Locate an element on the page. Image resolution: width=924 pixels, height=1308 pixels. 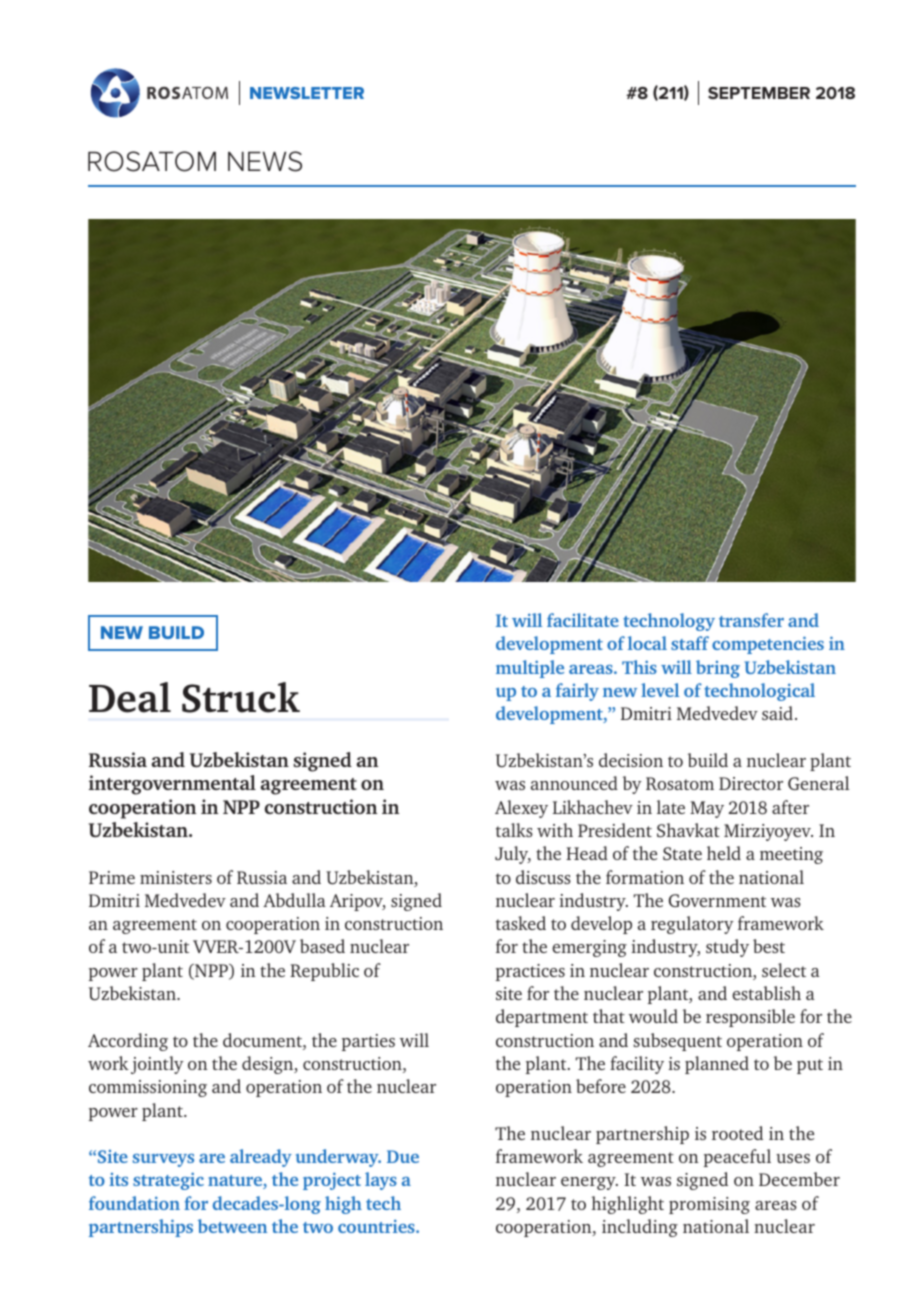
bring is located at coordinates (718, 669).
